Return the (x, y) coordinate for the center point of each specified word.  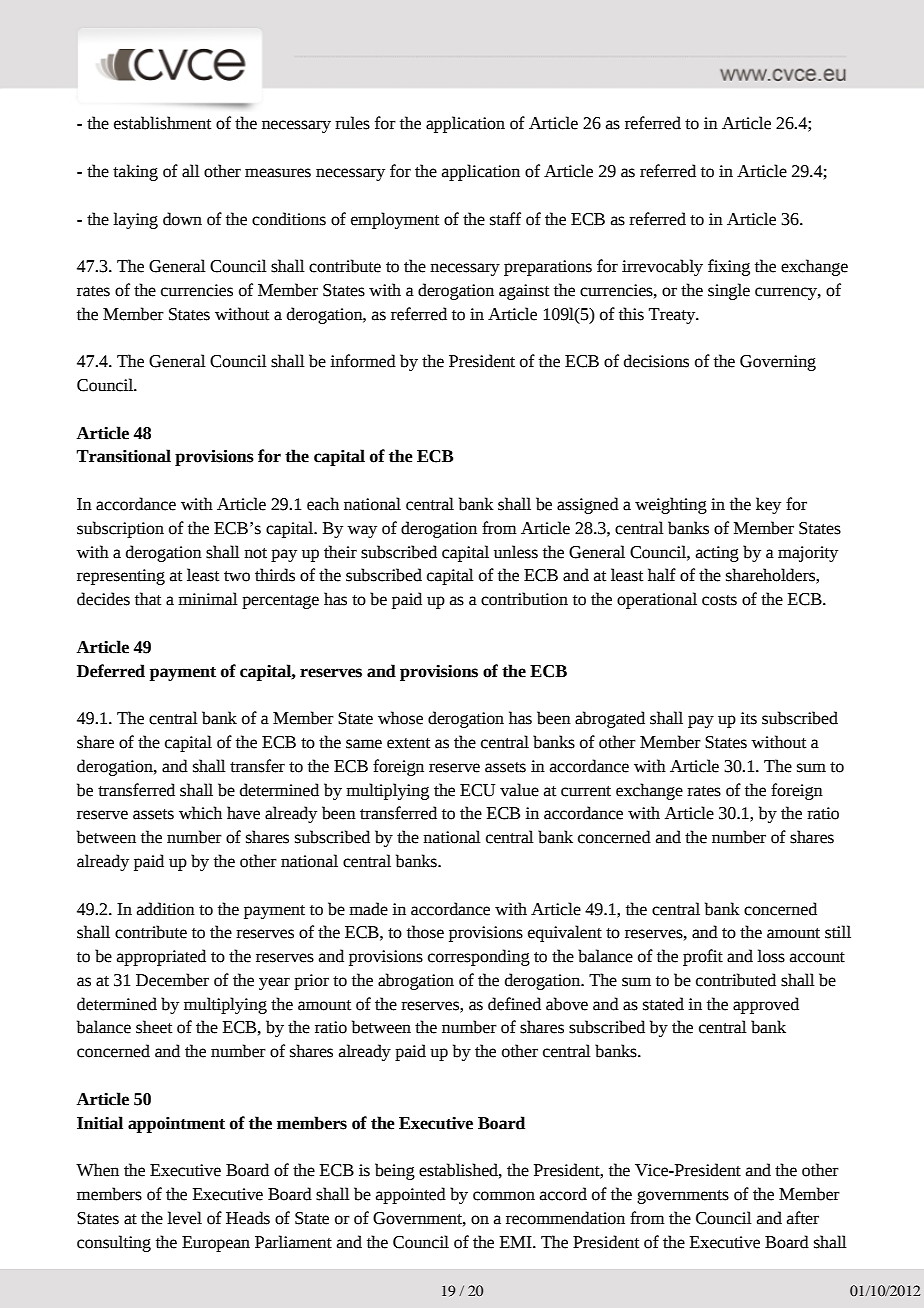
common (504, 1196)
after (803, 1218)
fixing (729, 267)
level (184, 1218)
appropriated (161, 957)
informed (363, 361)
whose (400, 718)
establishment (162, 123)
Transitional (124, 456)
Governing (778, 363)
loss (771, 956)
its (748, 718)
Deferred (111, 671)
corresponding (479, 957)
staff (505, 219)
